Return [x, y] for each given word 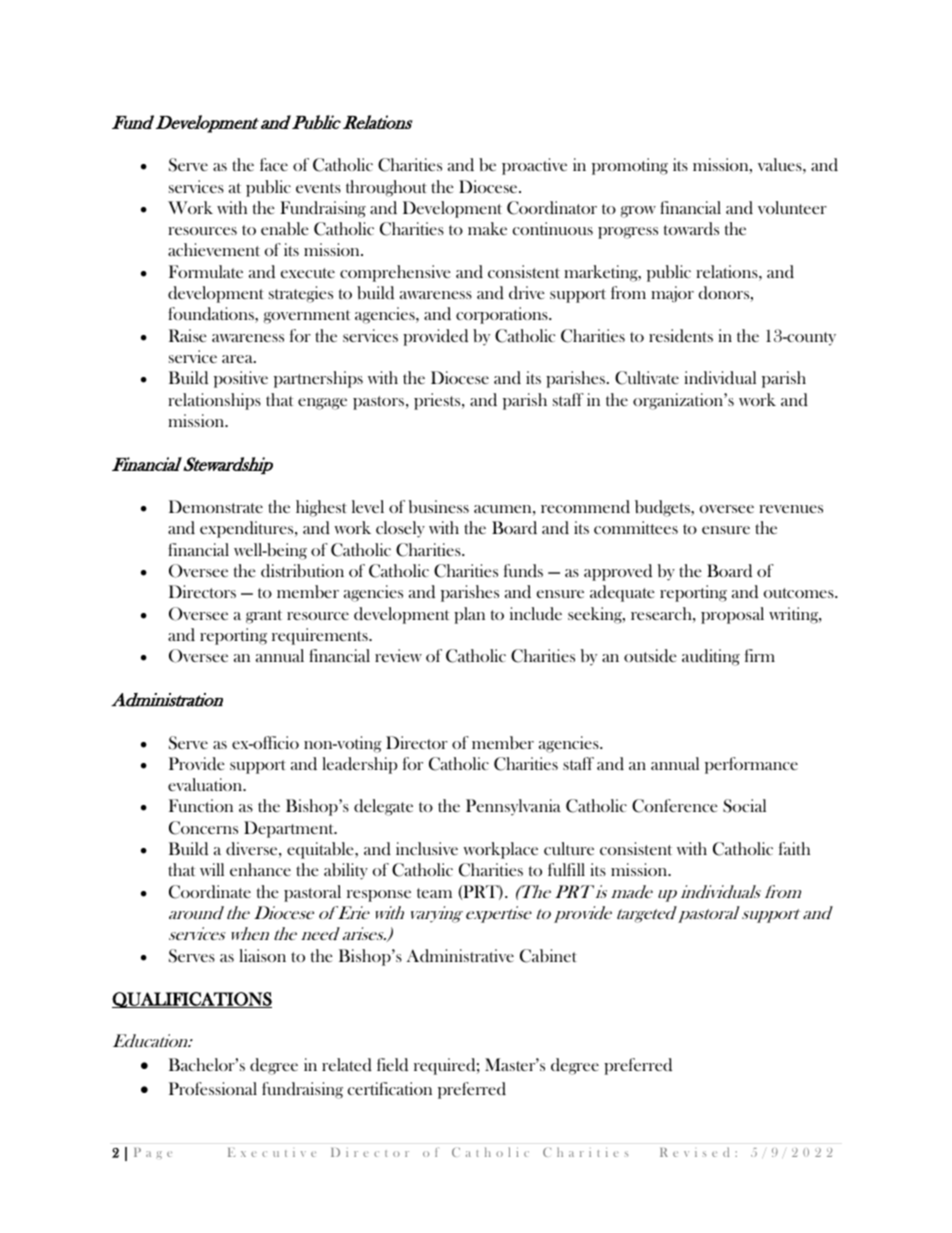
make [487, 228]
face [274, 164]
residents [681, 335]
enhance [260, 869]
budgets [663, 508]
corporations [503, 315]
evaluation [206, 784]
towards [691, 228]
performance [751, 765]
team [434, 893]
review [398, 655]
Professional [213, 1088]
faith [794, 848]
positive [241, 379]
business [439, 506]
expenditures [248, 529]
